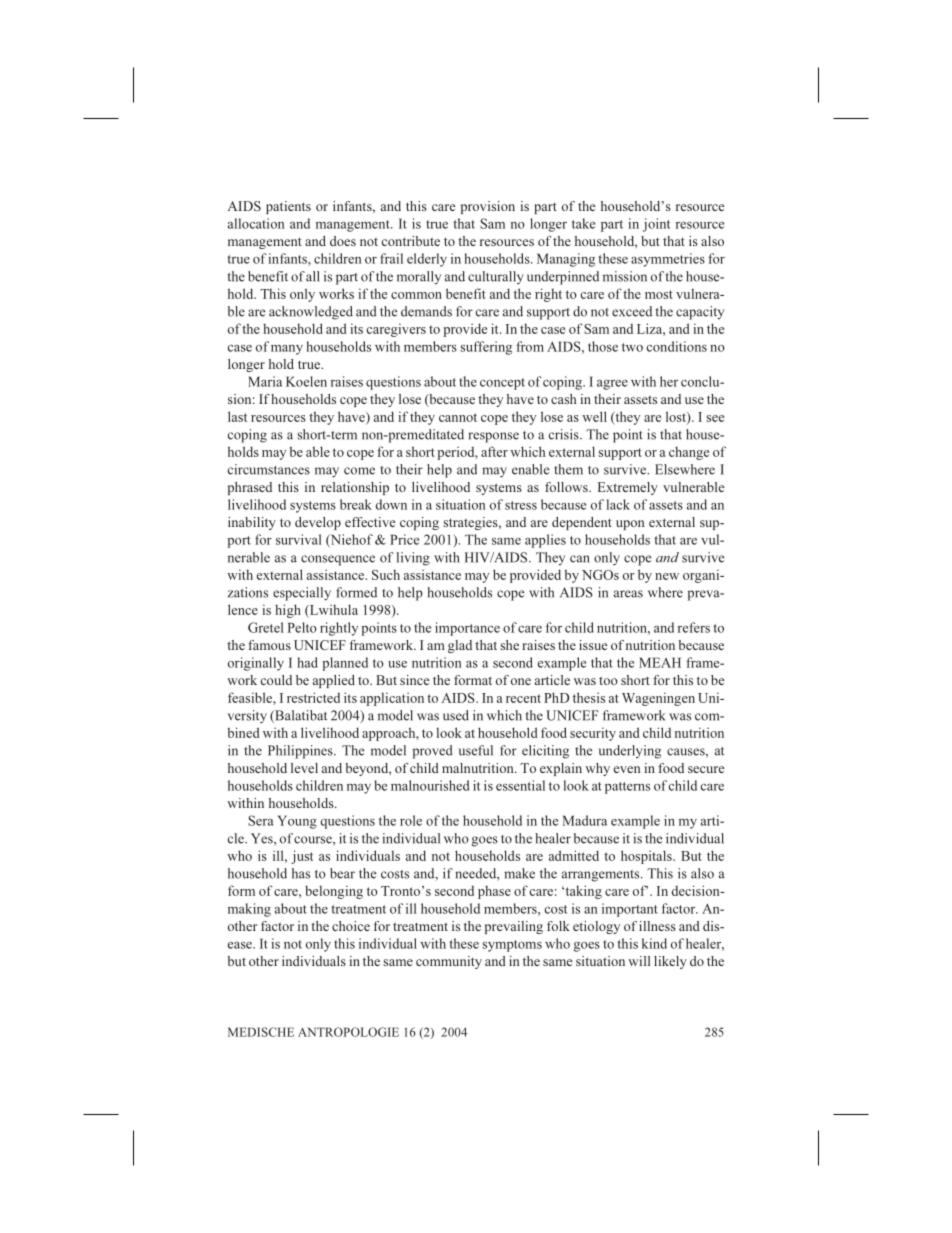  What do you see at coordinates (456, 715) in the image?
I see `used` at bounding box center [456, 715].
